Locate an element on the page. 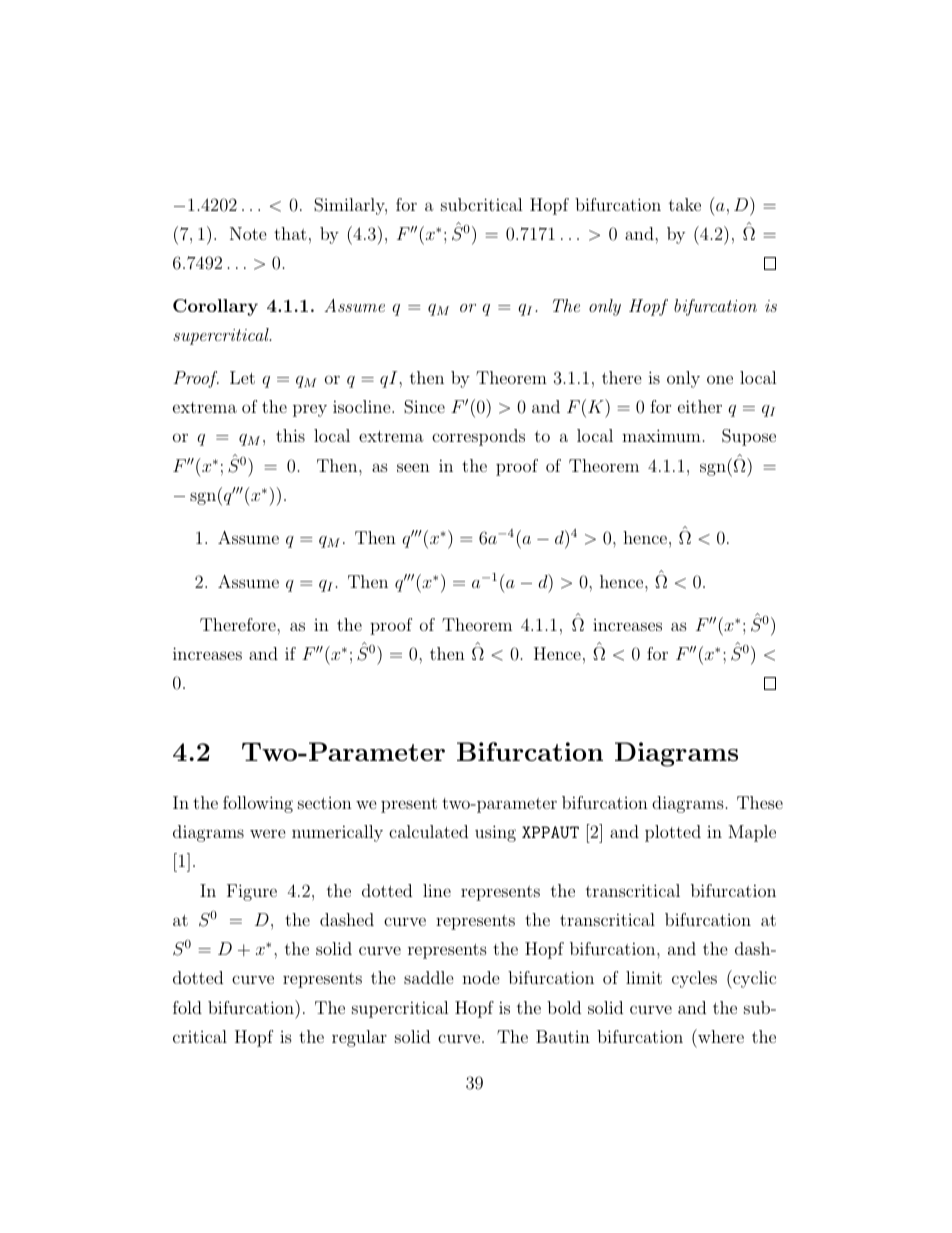 This page has width=952, height=1233. seen is located at coordinates (413, 467).
